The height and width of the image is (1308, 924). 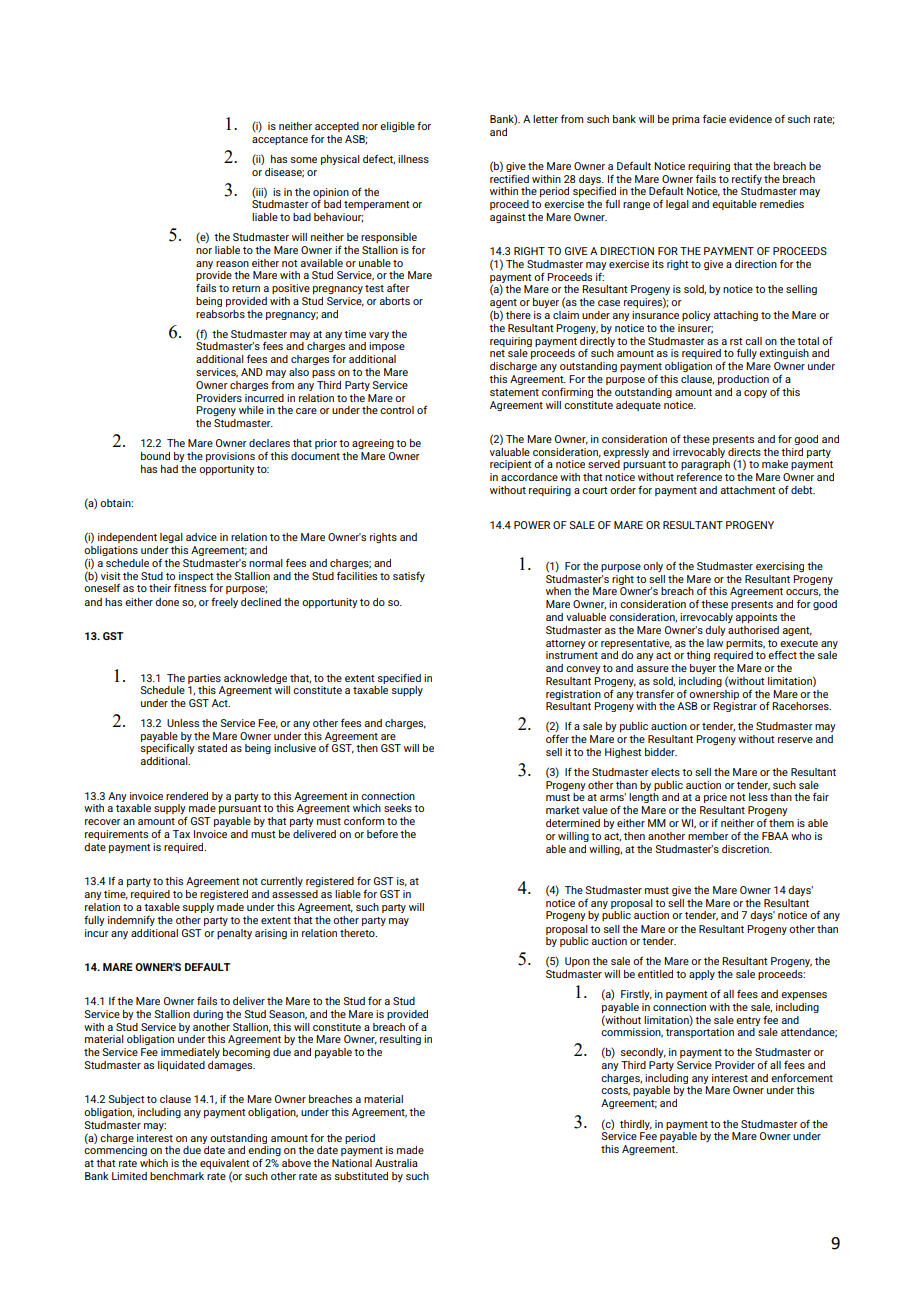 I want to click on attachment, so click(x=748, y=490).
